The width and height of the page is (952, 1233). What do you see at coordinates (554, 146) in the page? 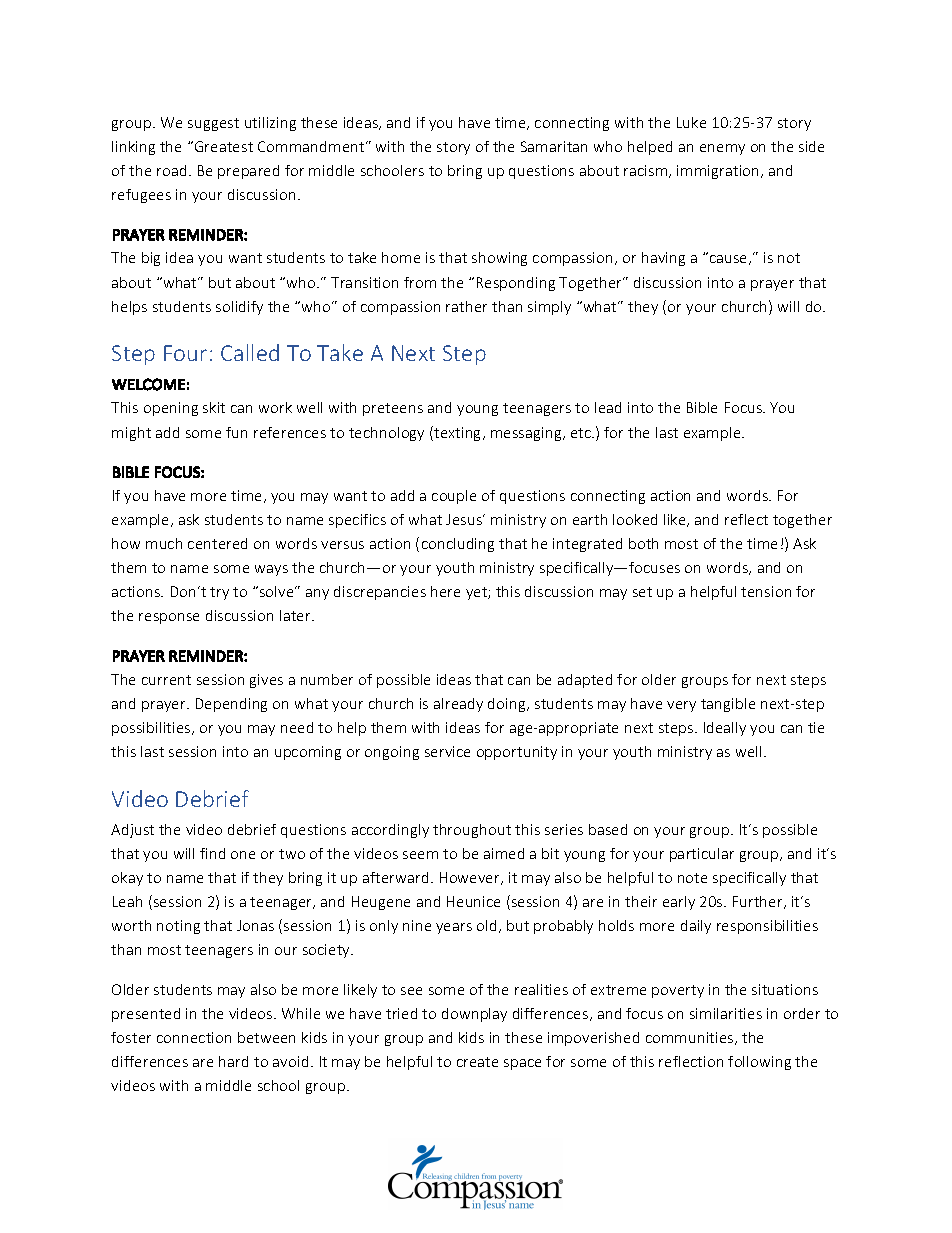
I see `Samaritan` at bounding box center [554, 146].
